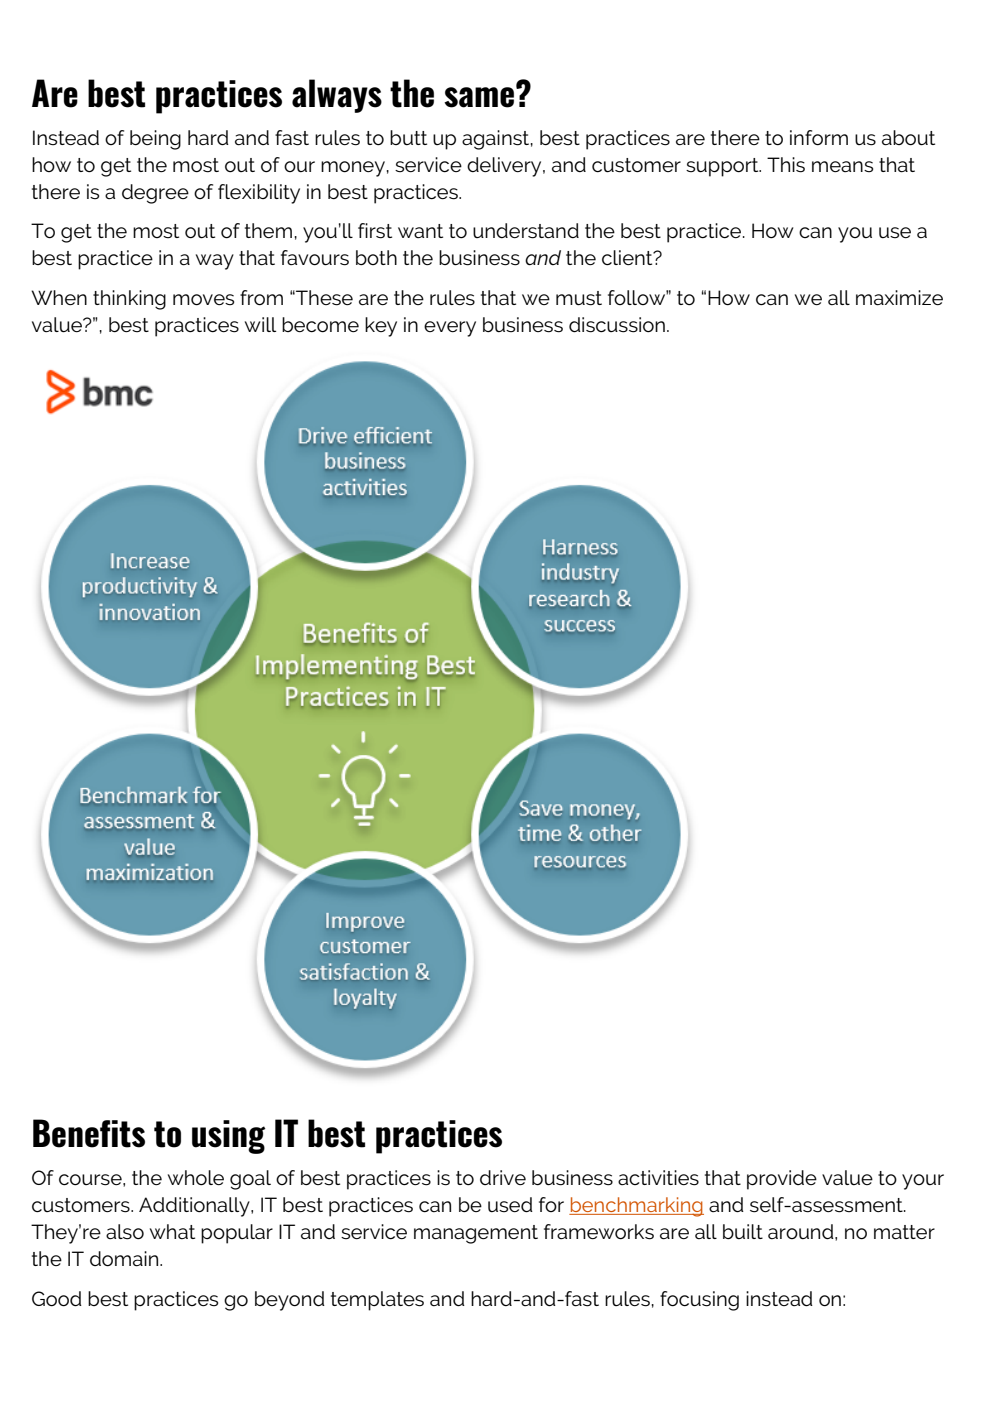 The image size is (1000, 1415). What do you see at coordinates (89, 1133) in the document?
I see `Benefits` at bounding box center [89, 1133].
